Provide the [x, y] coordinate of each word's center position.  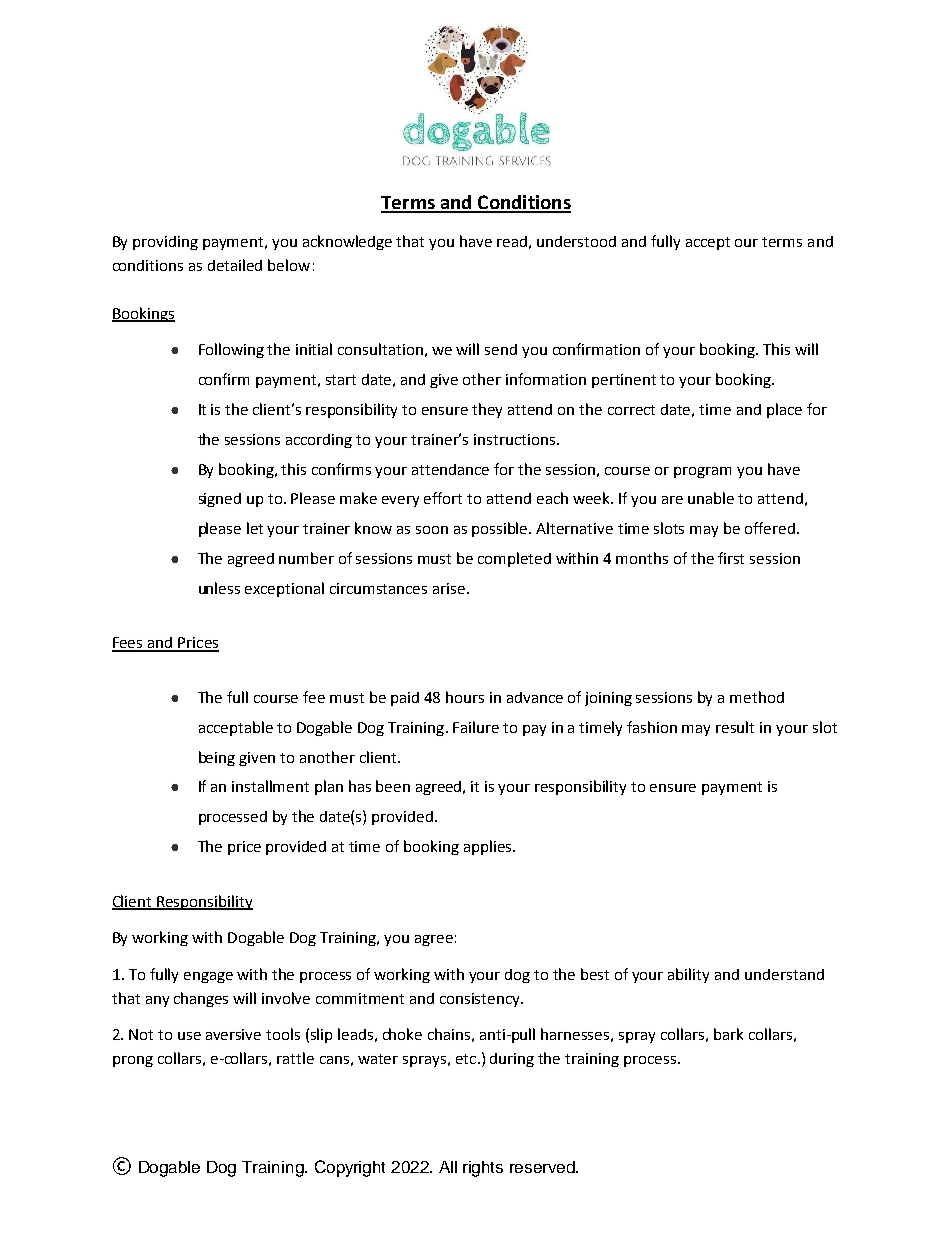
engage [208, 977]
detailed [235, 265]
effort [443, 498]
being [217, 758]
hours [465, 697]
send [501, 349]
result [735, 727]
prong [133, 1061]
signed [220, 500]
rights [483, 1169]
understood [576, 241]
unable [711, 498]
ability [688, 975]
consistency [481, 1000]
